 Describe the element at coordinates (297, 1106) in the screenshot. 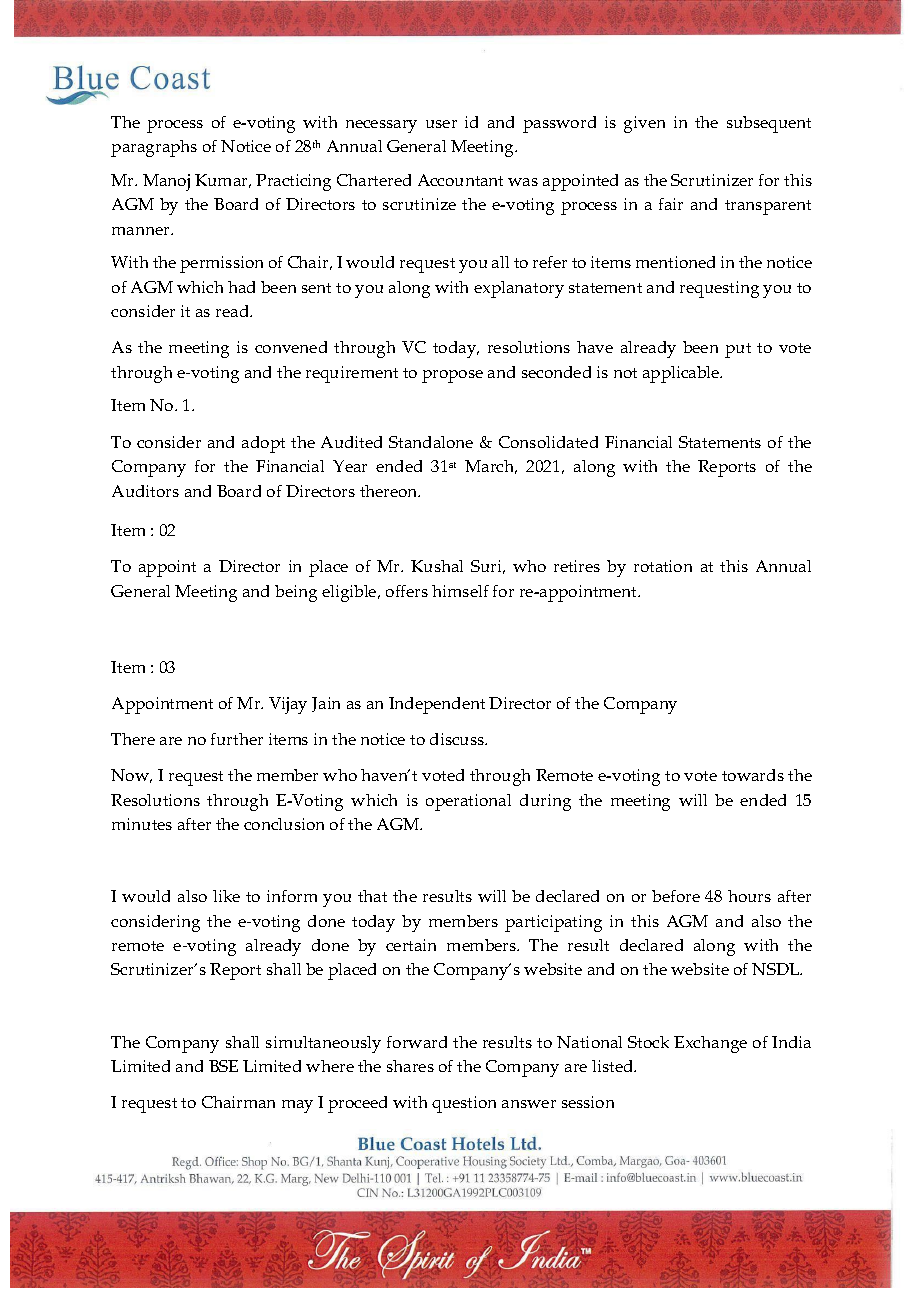

I see `may` at that location.
